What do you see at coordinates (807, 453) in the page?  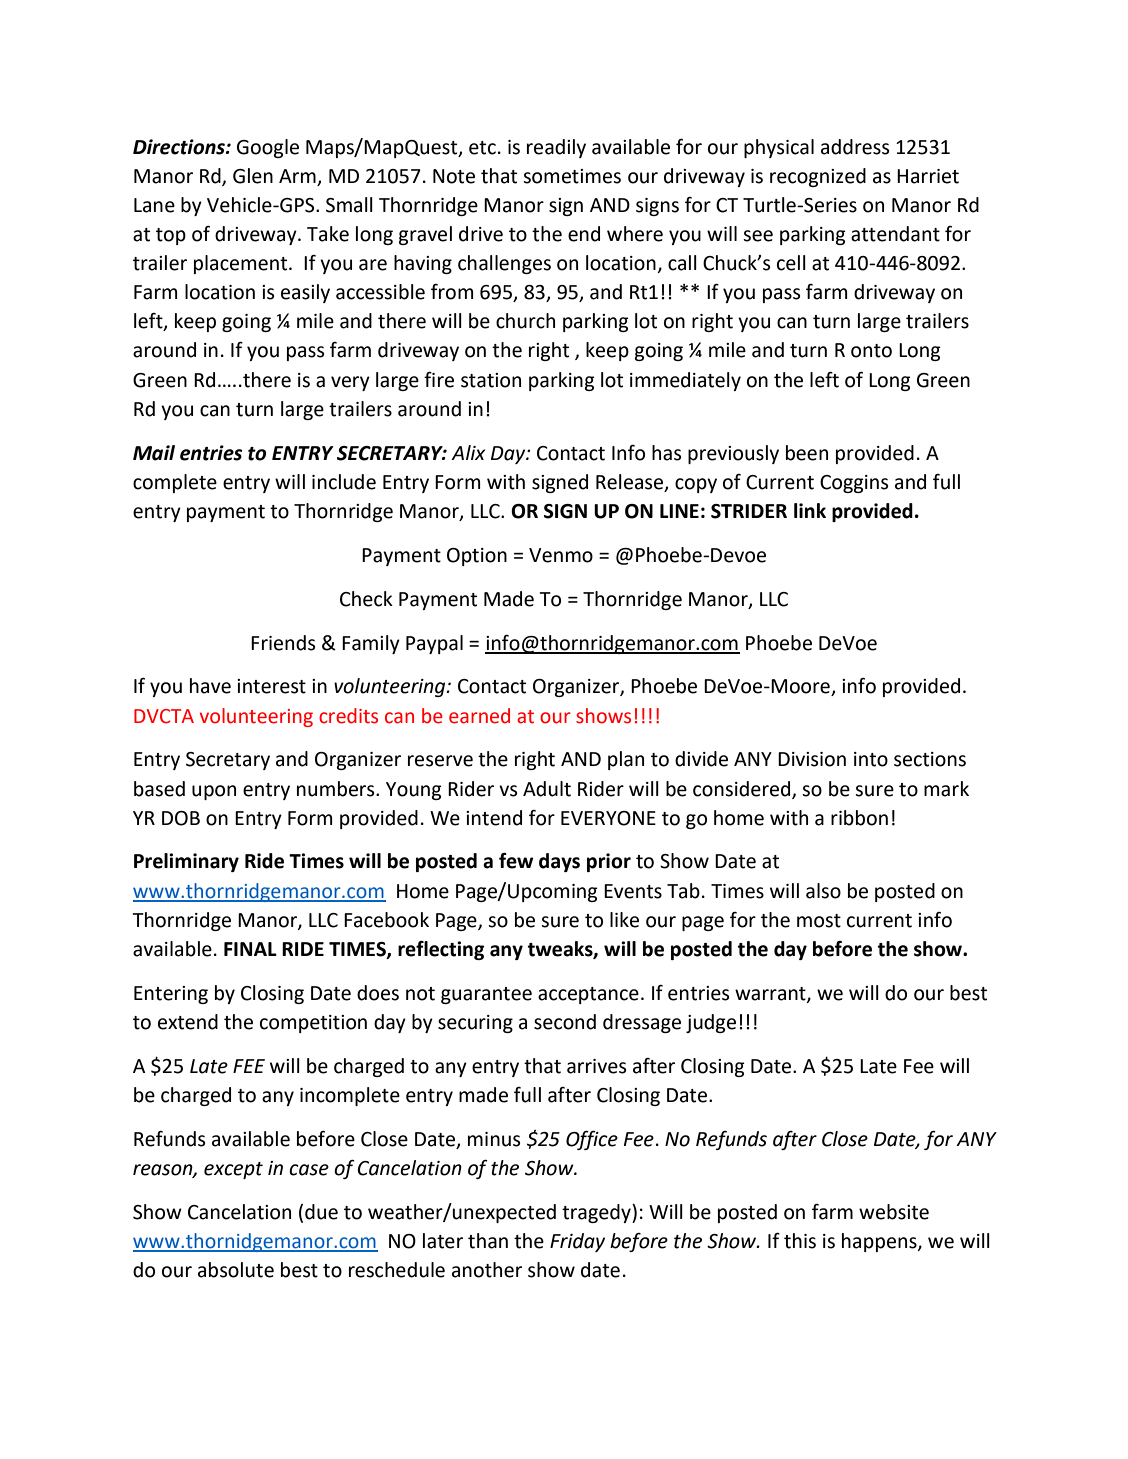 I see `been` at bounding box center [807, 453].
